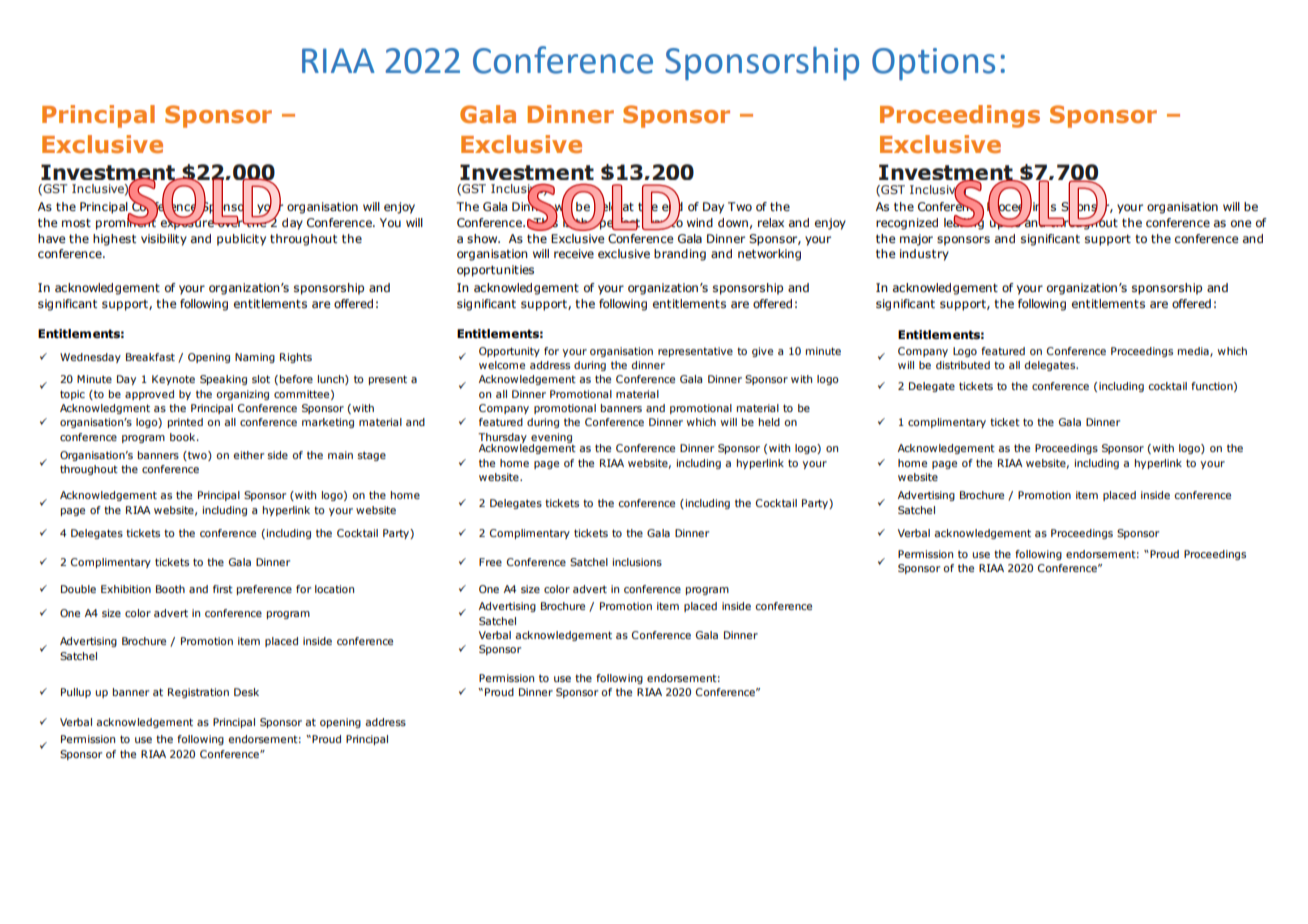 This screenshot has width=1308, height=924. Describe the element at coordinates (198, 693) in the screenshot. I see `Registration` at that location.
